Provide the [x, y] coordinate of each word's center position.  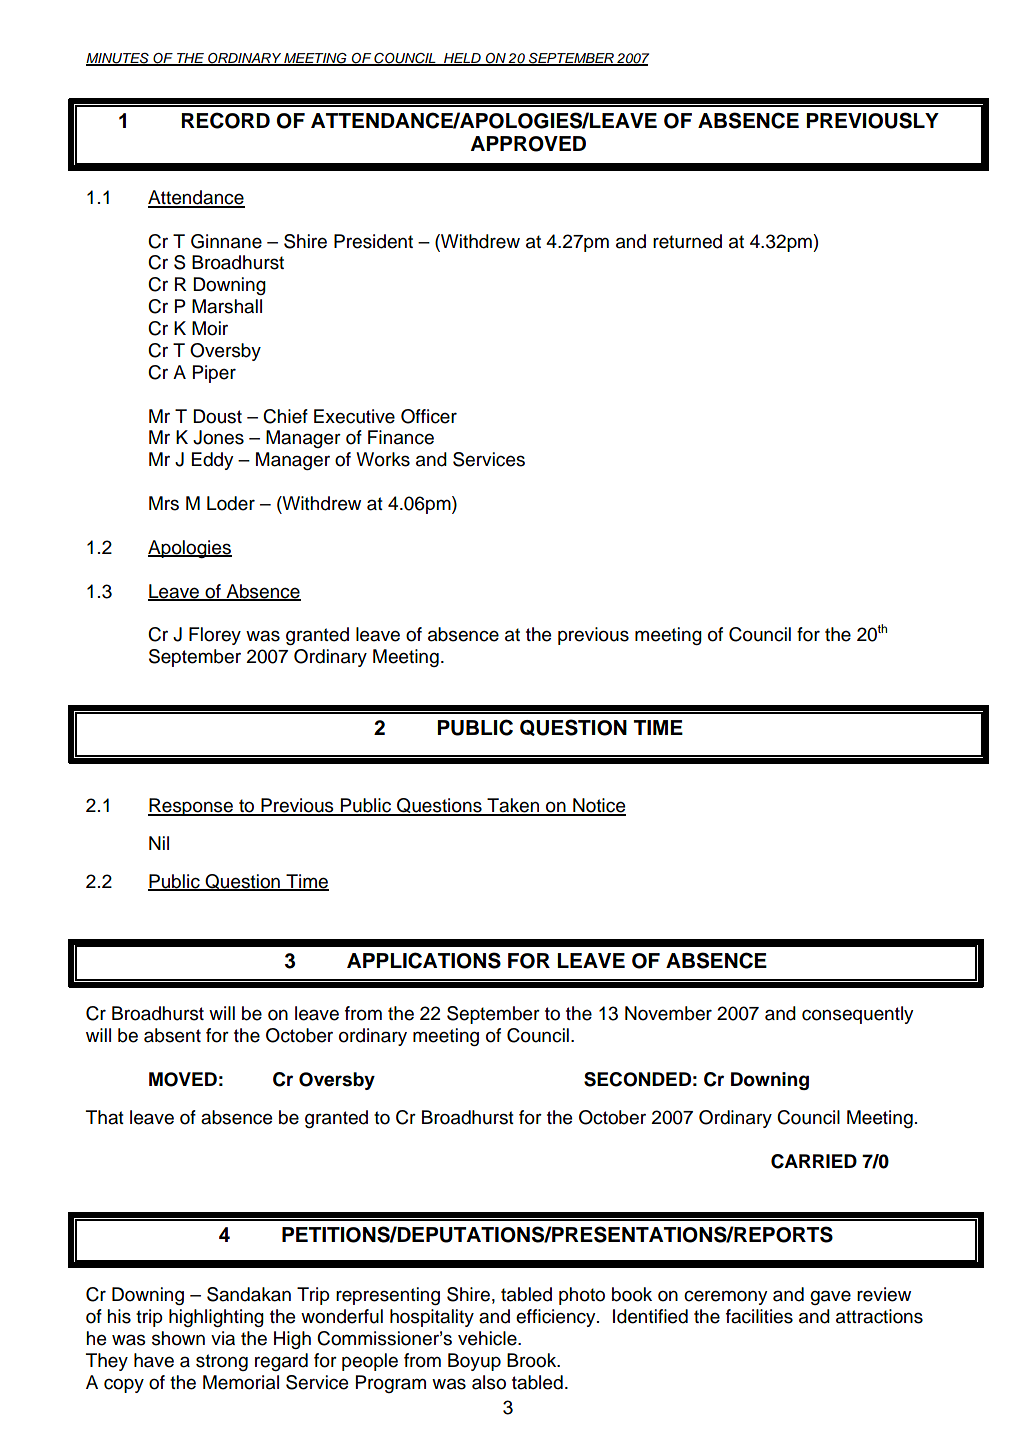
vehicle [488, 1338]
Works [383, 459]
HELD [462, 59]
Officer [429, 416]
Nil [159, 843]
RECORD [225, 120]
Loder [231, 503]
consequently [858, 1015]
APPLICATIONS [424, 960]
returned [687, 241]
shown [178, 1338]
